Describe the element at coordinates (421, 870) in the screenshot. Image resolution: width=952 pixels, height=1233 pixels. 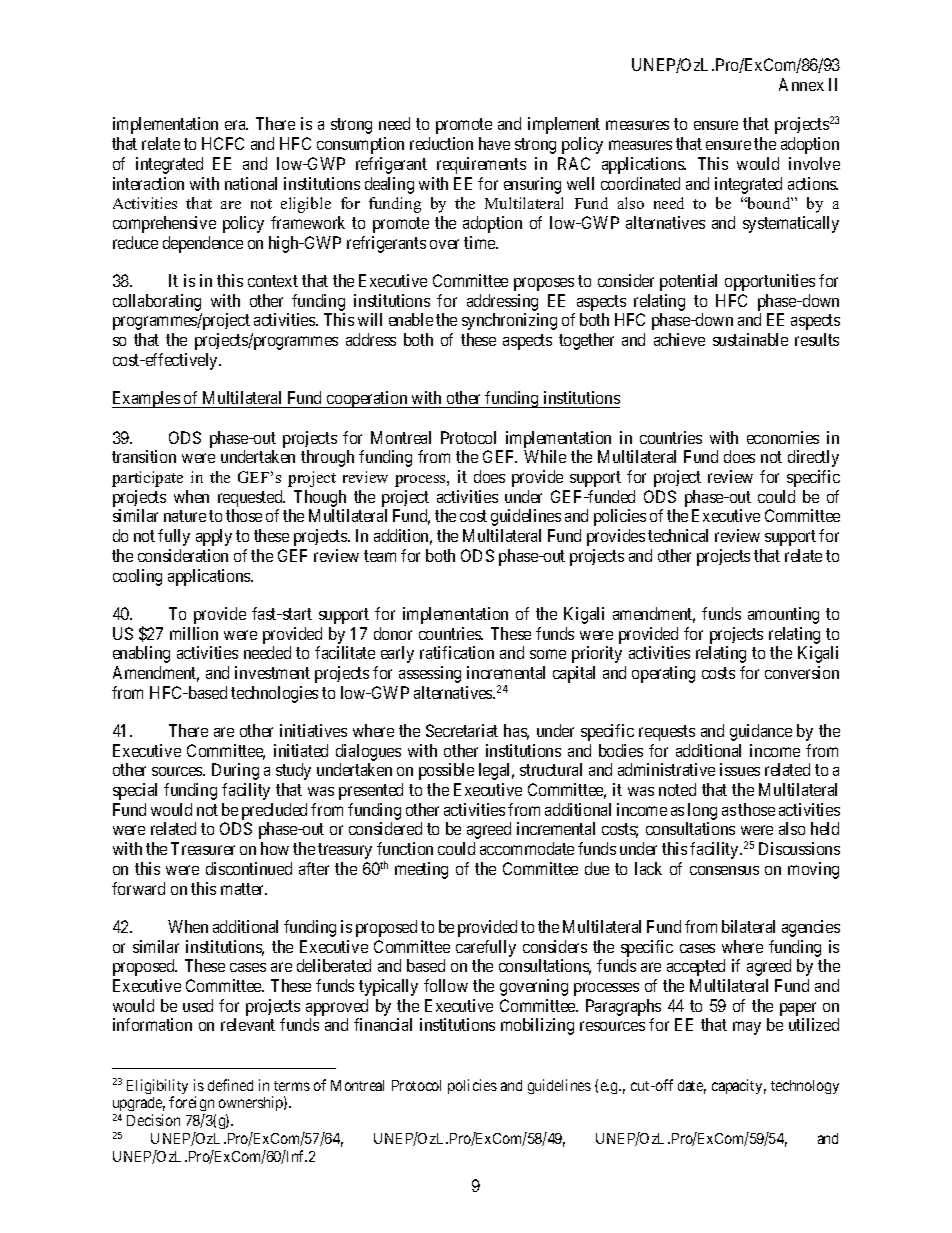
I see `meeting` at that location.
